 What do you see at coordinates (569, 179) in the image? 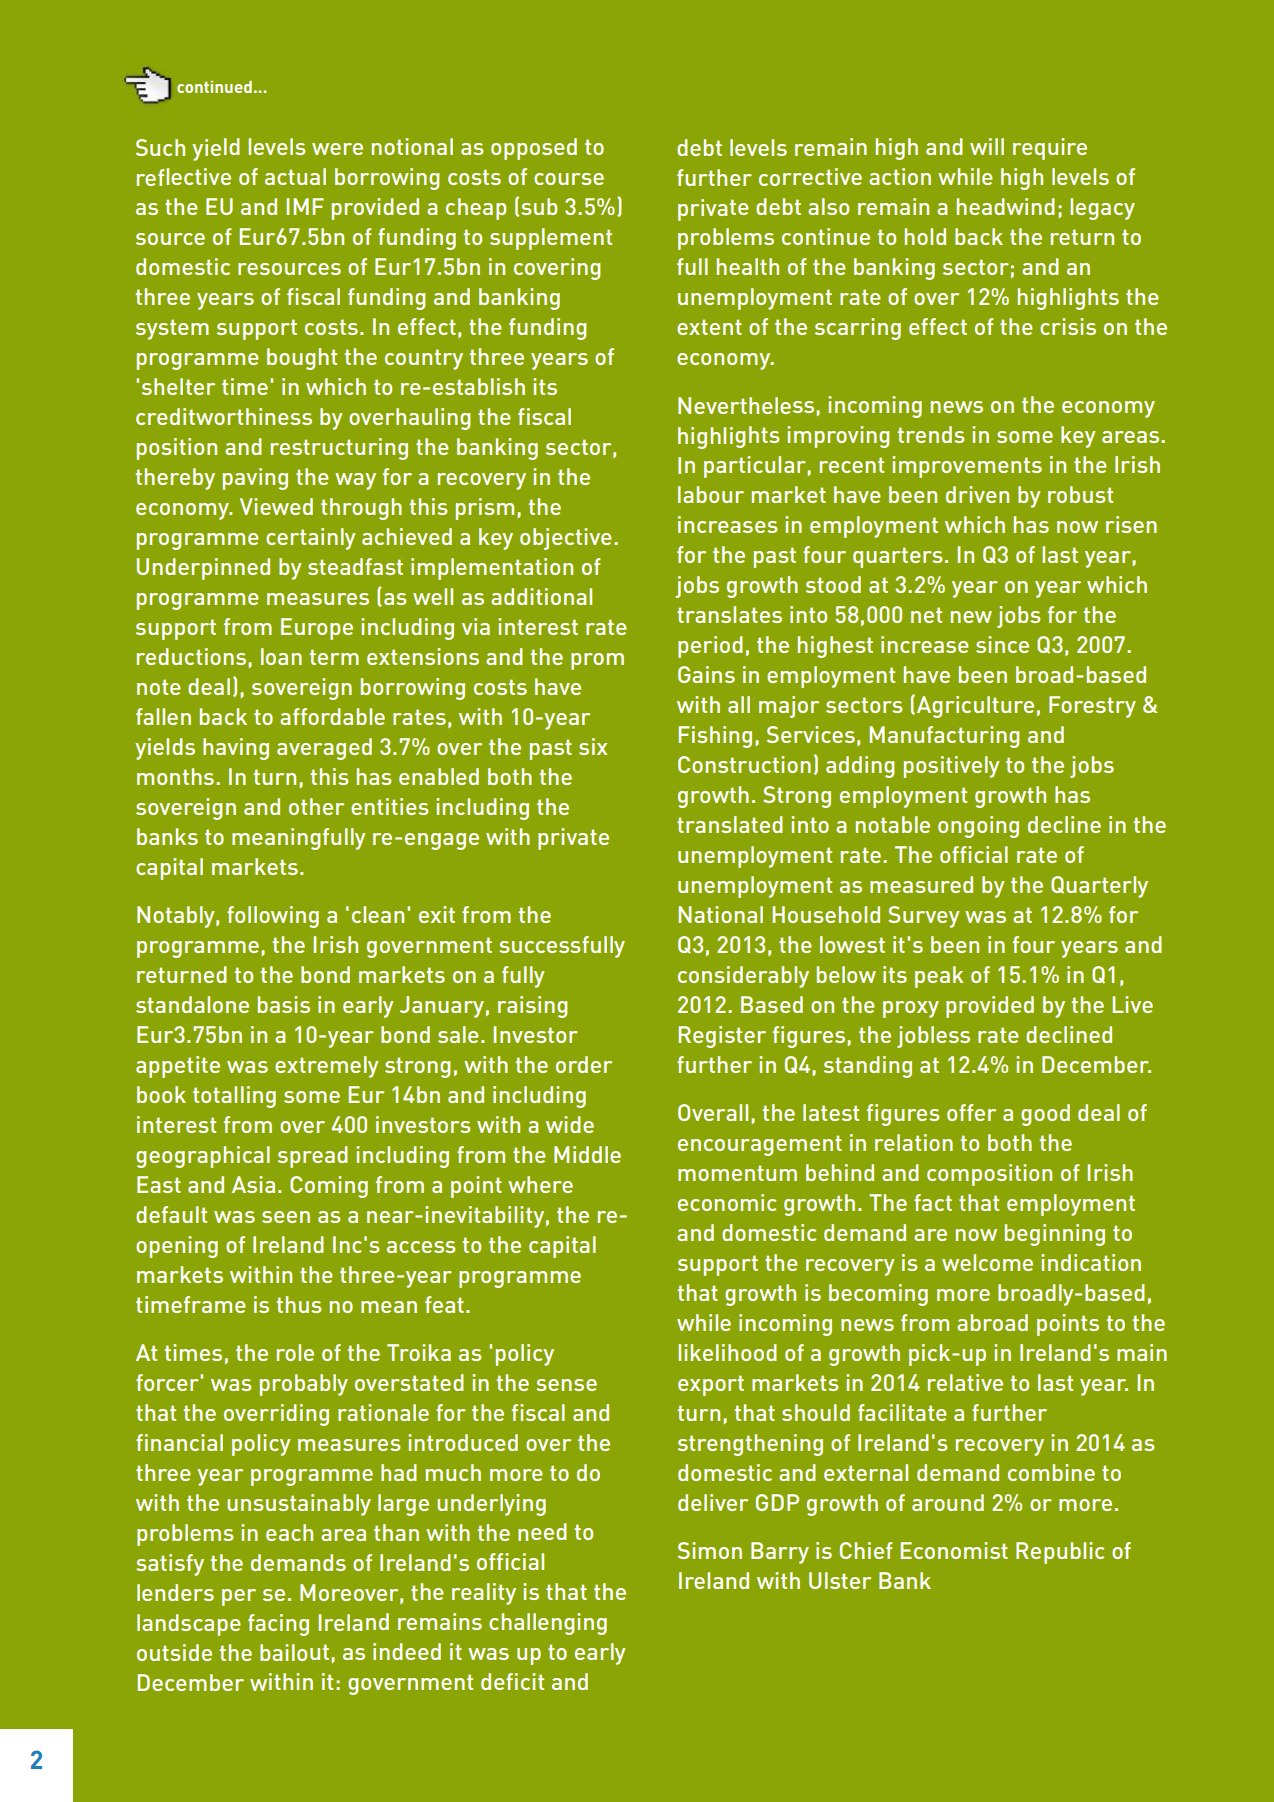
I see `course` at bounding box center [569, 179].
